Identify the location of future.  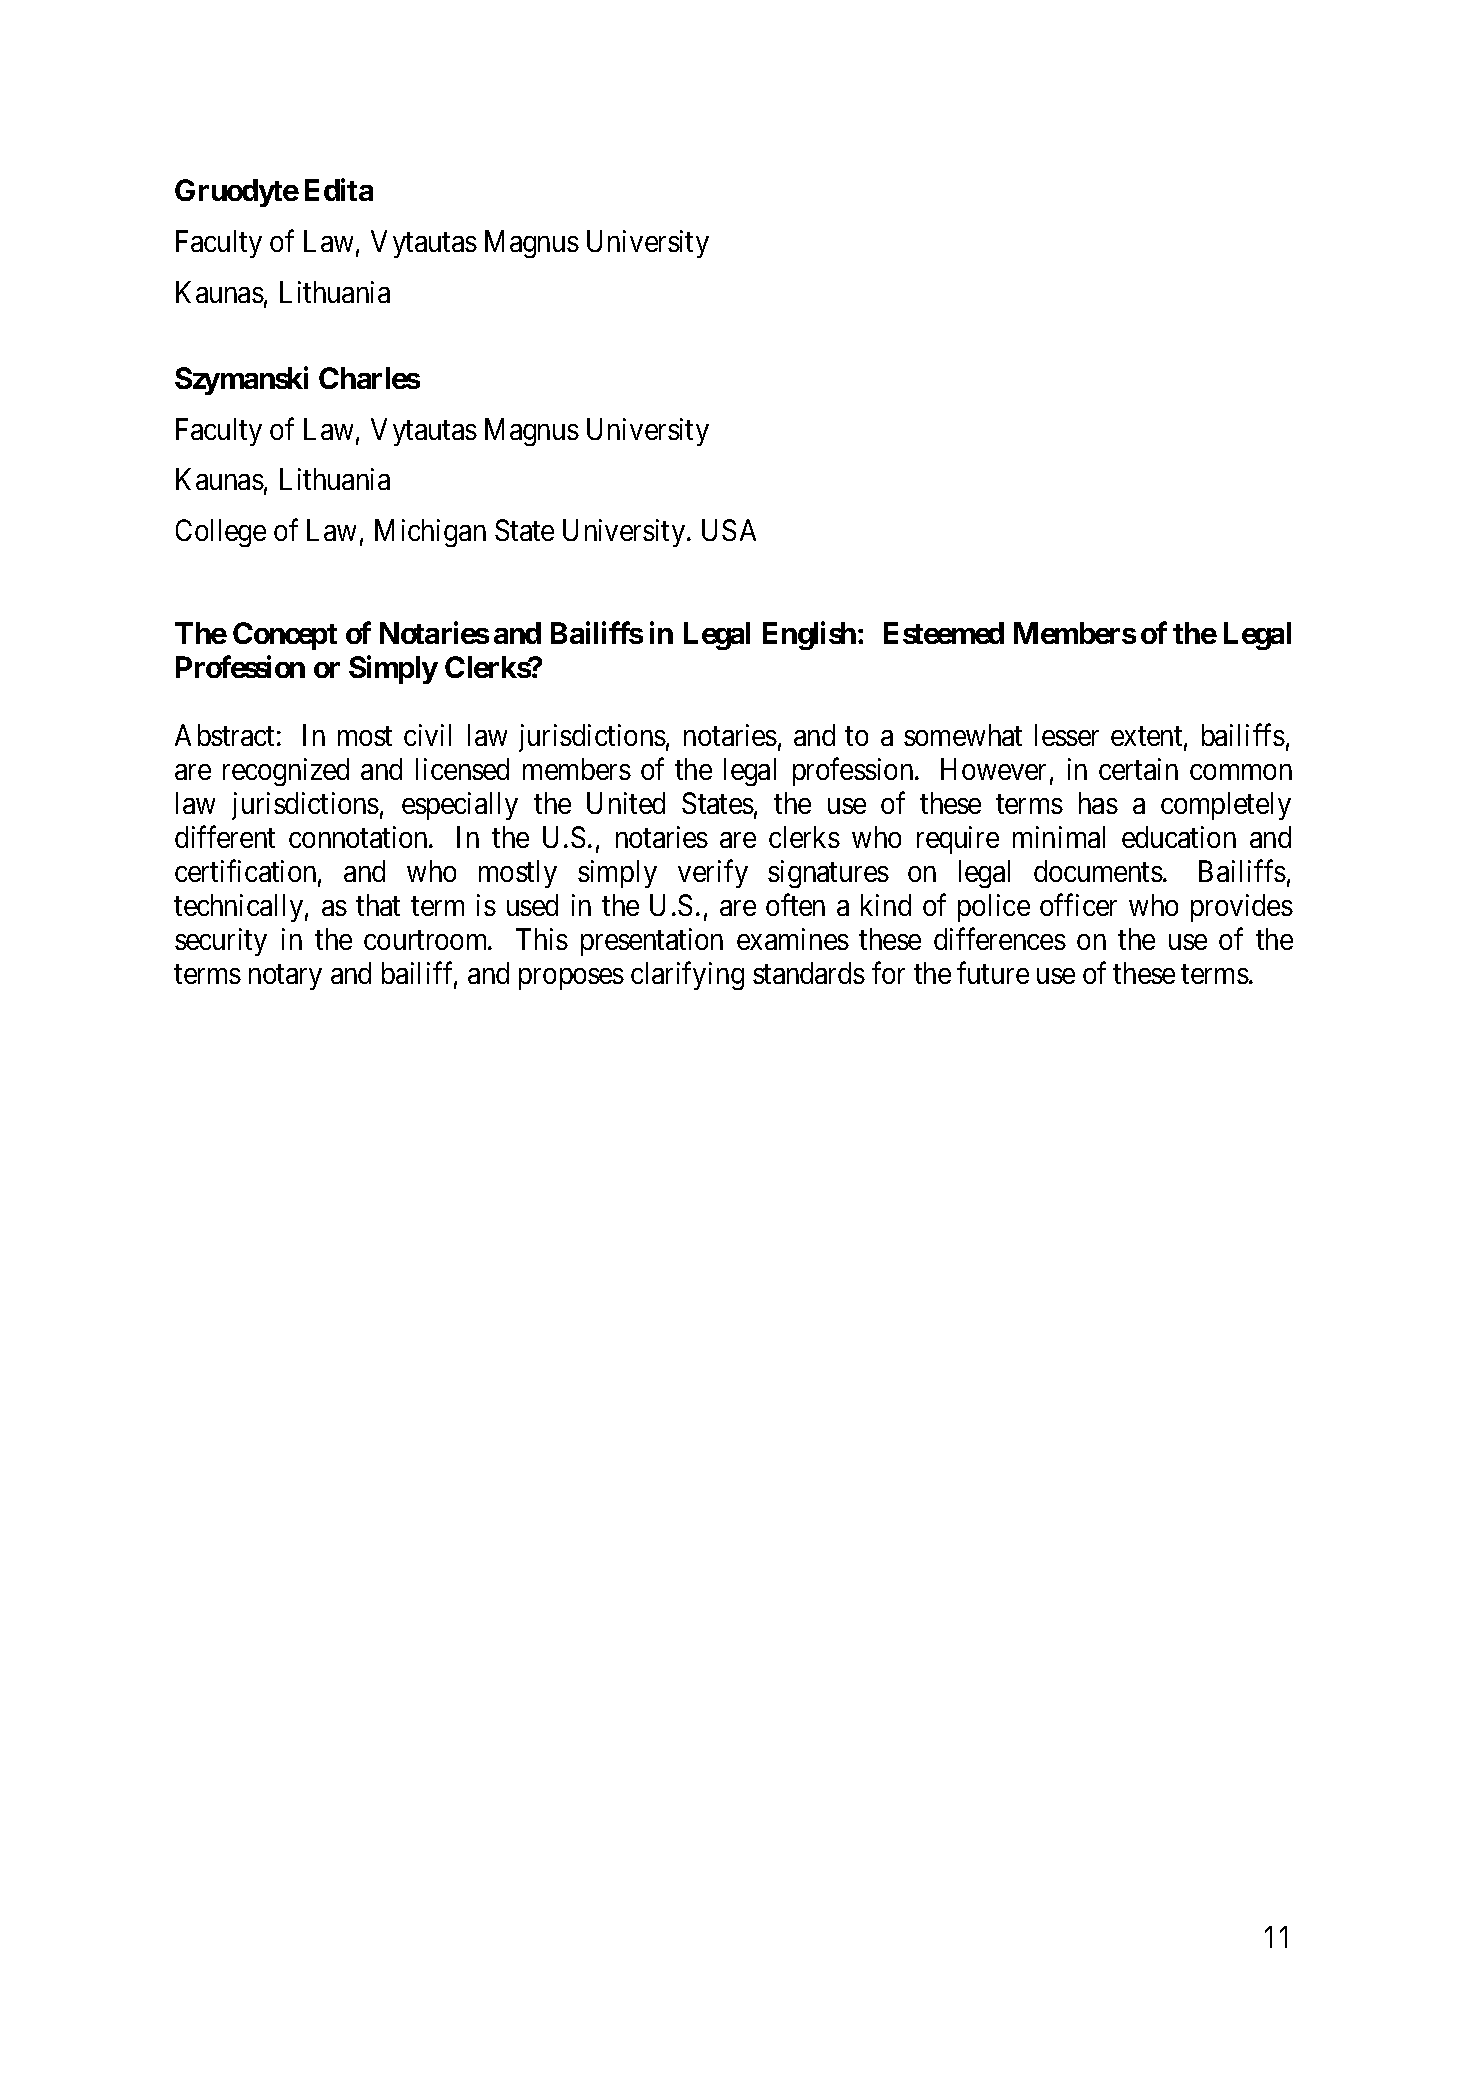
(993, 973).
